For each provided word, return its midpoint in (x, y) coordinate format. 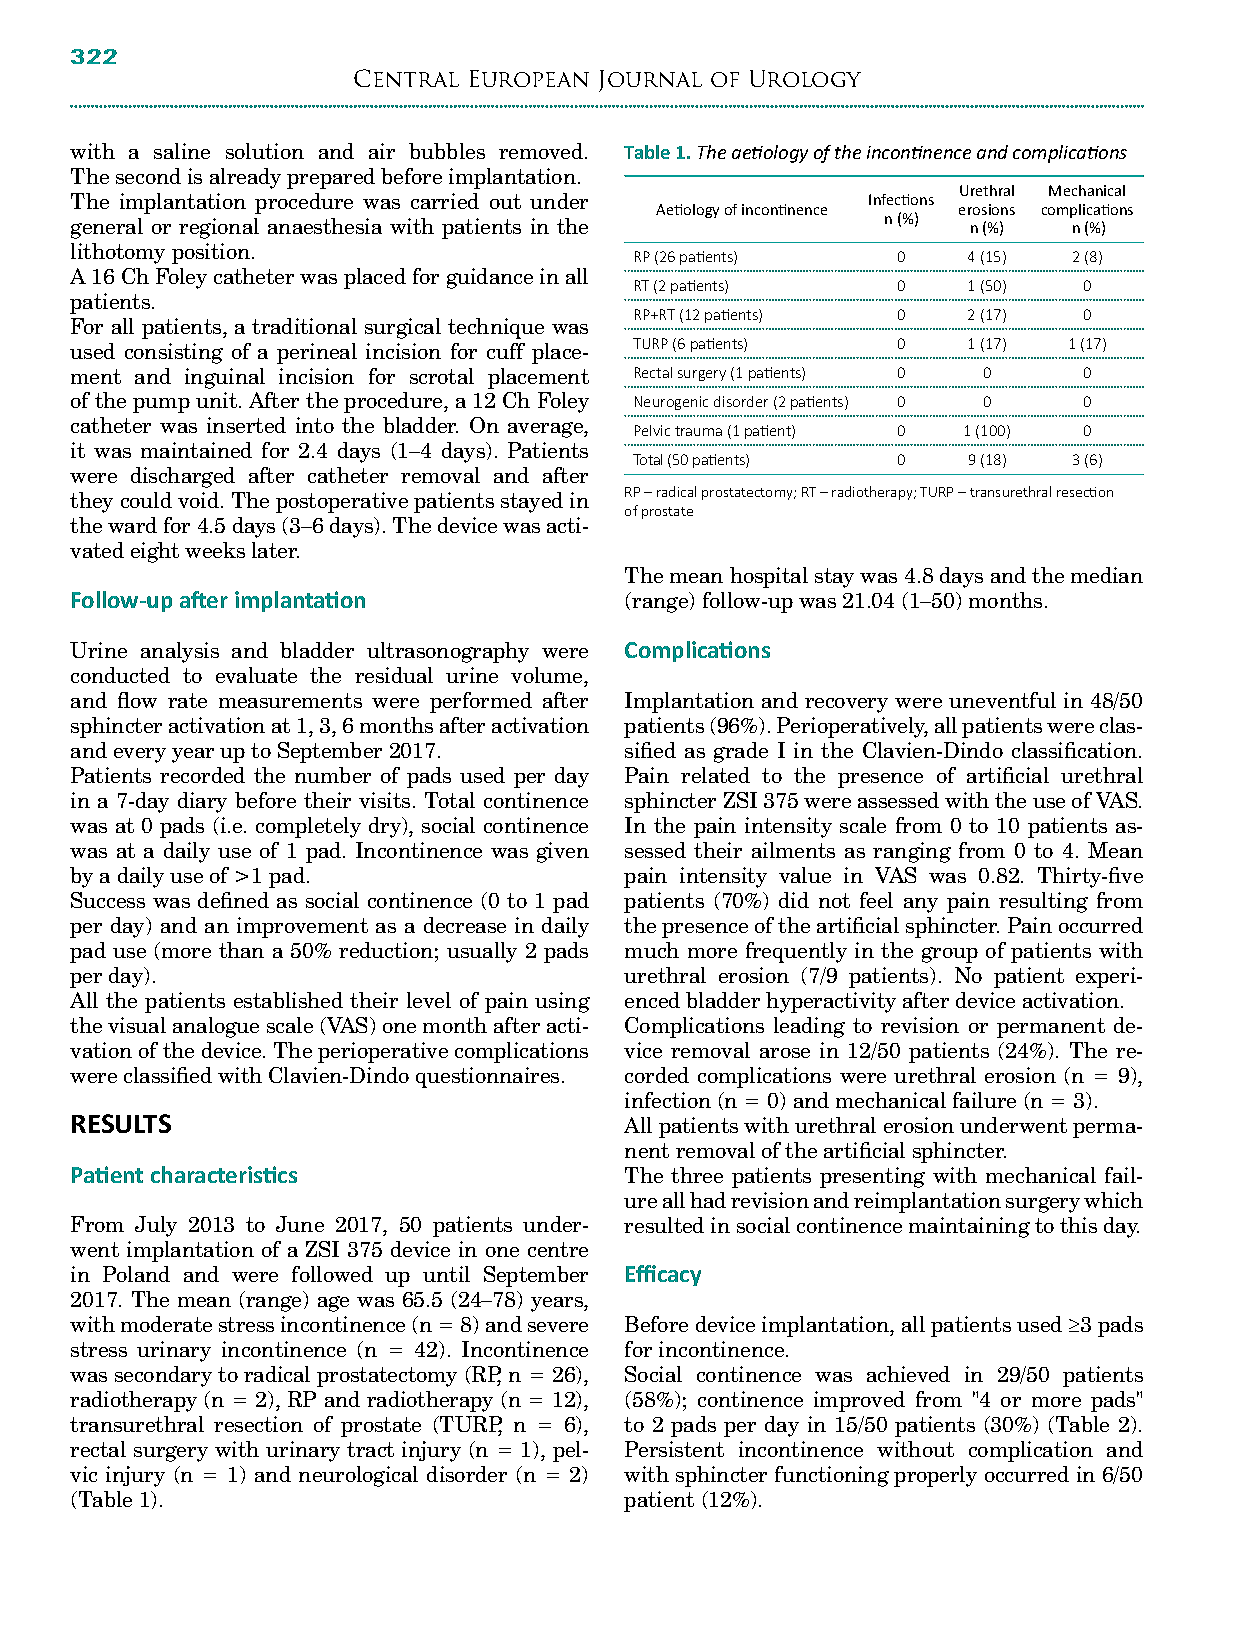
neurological (358, 1476)
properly (935, 1476)
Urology (805, 78)
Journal (650, 81)
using (562, 1002)
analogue (216, 1027)
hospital (769, 577)
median (1107, 575)
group (950, 955)
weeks (215, 550)
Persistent (674, 1449)
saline (182, 151)
